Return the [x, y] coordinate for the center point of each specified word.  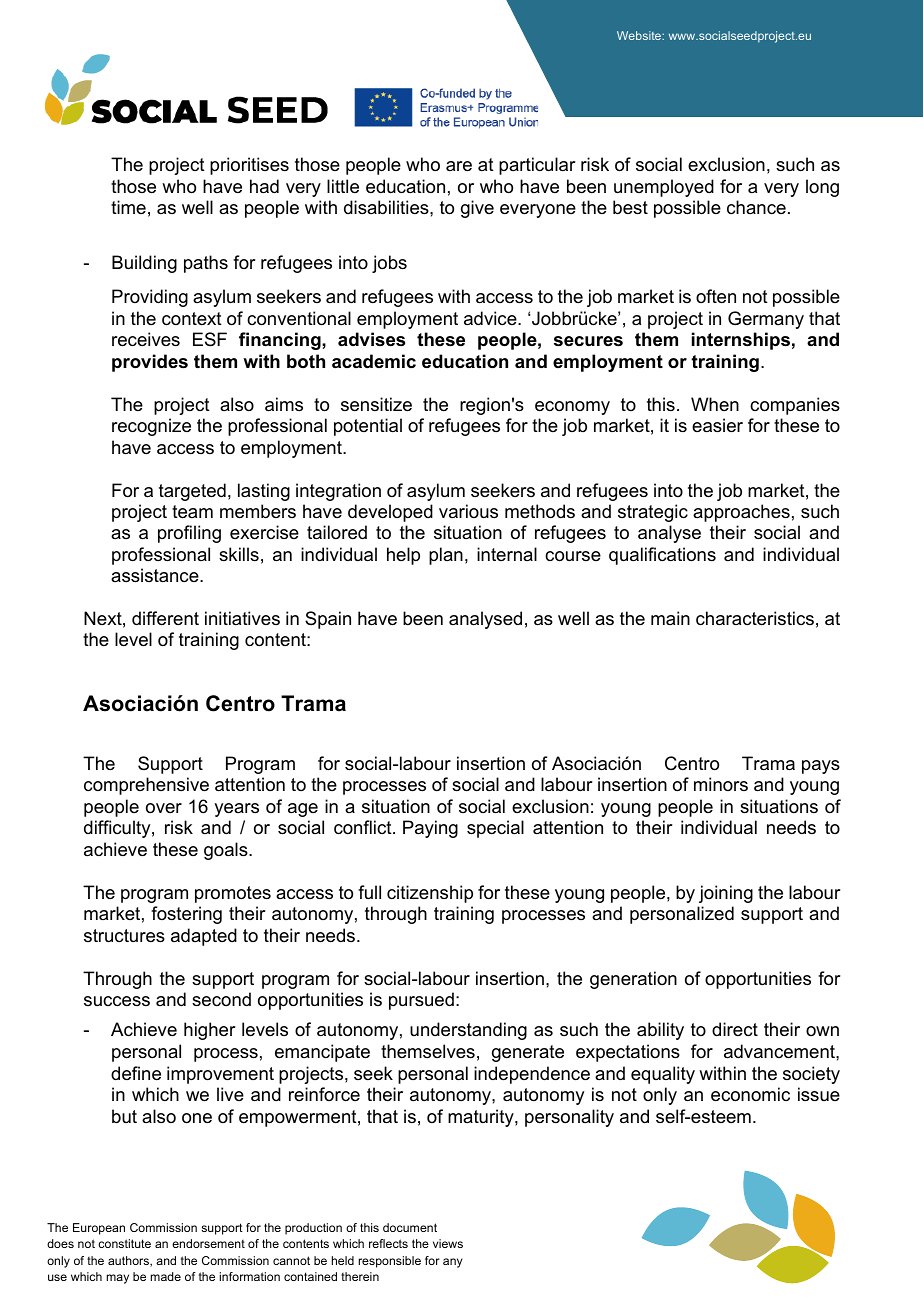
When [715, 404]
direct [735, 1029]
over [164, 808]
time [128, 207]
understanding [468, 1031]
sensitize [376, 404]
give [477, 209]
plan [446, 556]
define [136, 1073]
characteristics [755, 618]
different [165, 618]
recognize [151, 427]
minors [721, 784]
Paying [430, 829]
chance [756, 207]
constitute [124, 1243]
